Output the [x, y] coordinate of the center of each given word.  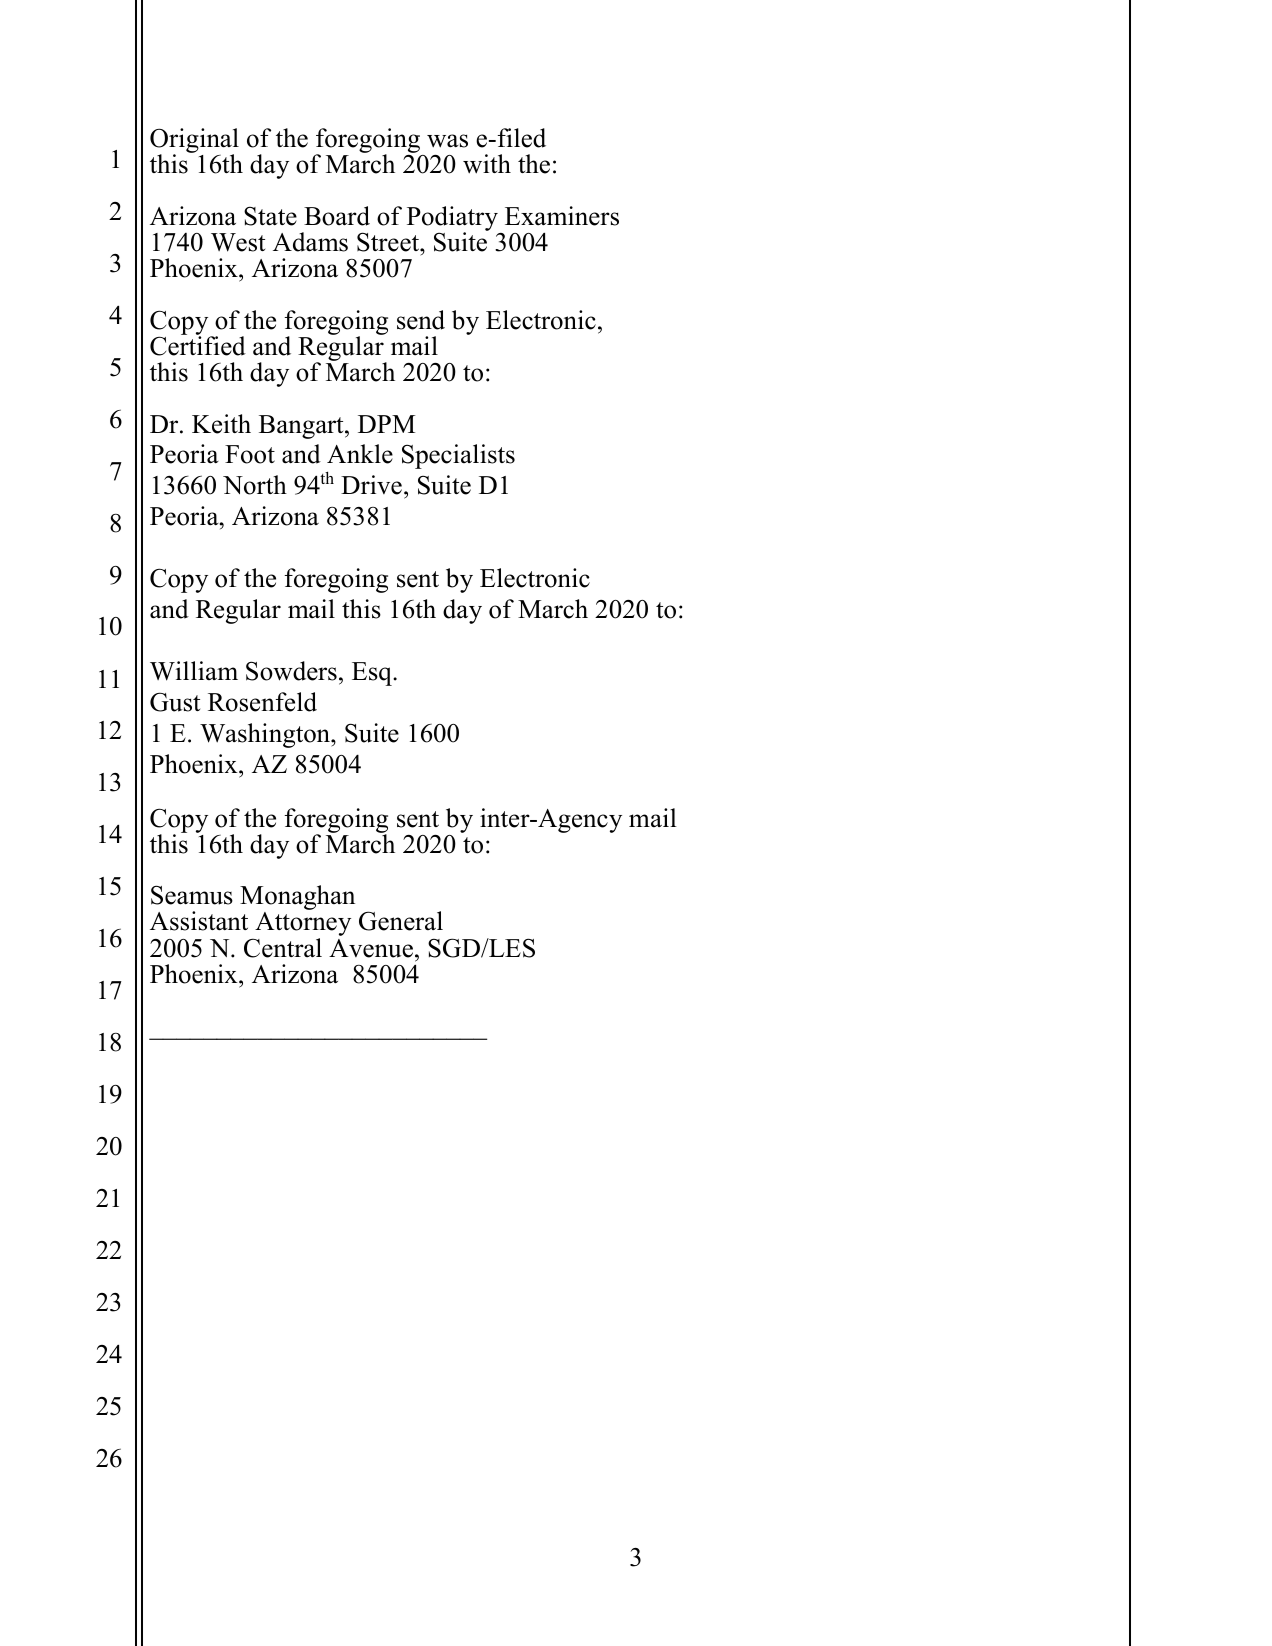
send [421, 320]
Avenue [371, 948]
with [487, 164]
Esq [373, 674]
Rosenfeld [262, 702]
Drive [371, 485]
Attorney [303, 925]
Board [337, 216]
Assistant [199, 921]
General [401, 921]
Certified [198, 345]
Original [194, 142]
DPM [386, 424]
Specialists [458, 456]
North [255, 485]
